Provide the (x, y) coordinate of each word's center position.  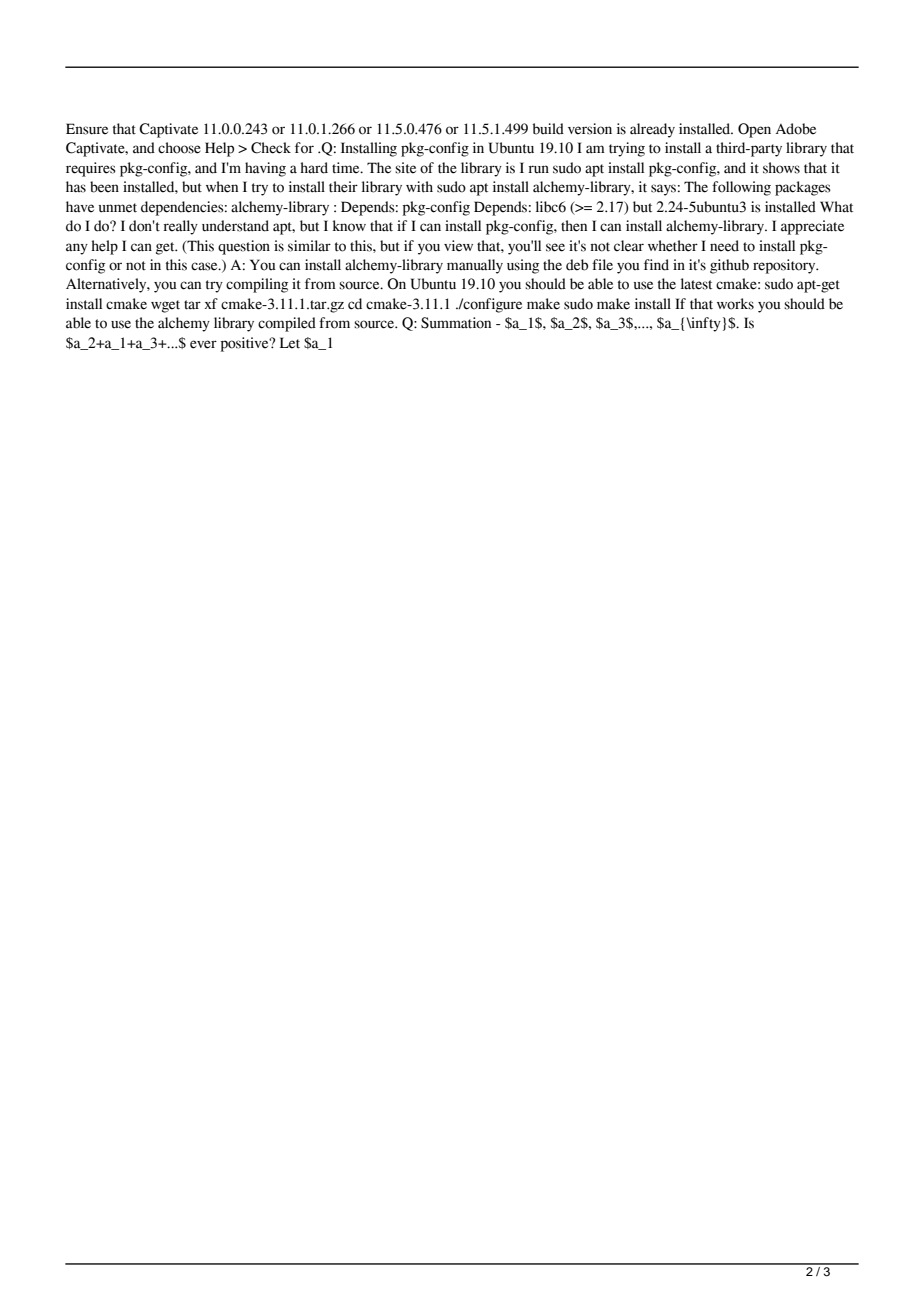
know (349, 226)
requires (91, 169)
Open (754, 130)
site (405, 168)
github (729, 266)
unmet (118, 208)
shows (781, 168)
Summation (456, 323)
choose (179, 148)
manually (475, 266)
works (735, 304)
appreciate (812, 227)
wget (165, 306)
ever (203, 344)
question (244, 247)
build (548, 129)
